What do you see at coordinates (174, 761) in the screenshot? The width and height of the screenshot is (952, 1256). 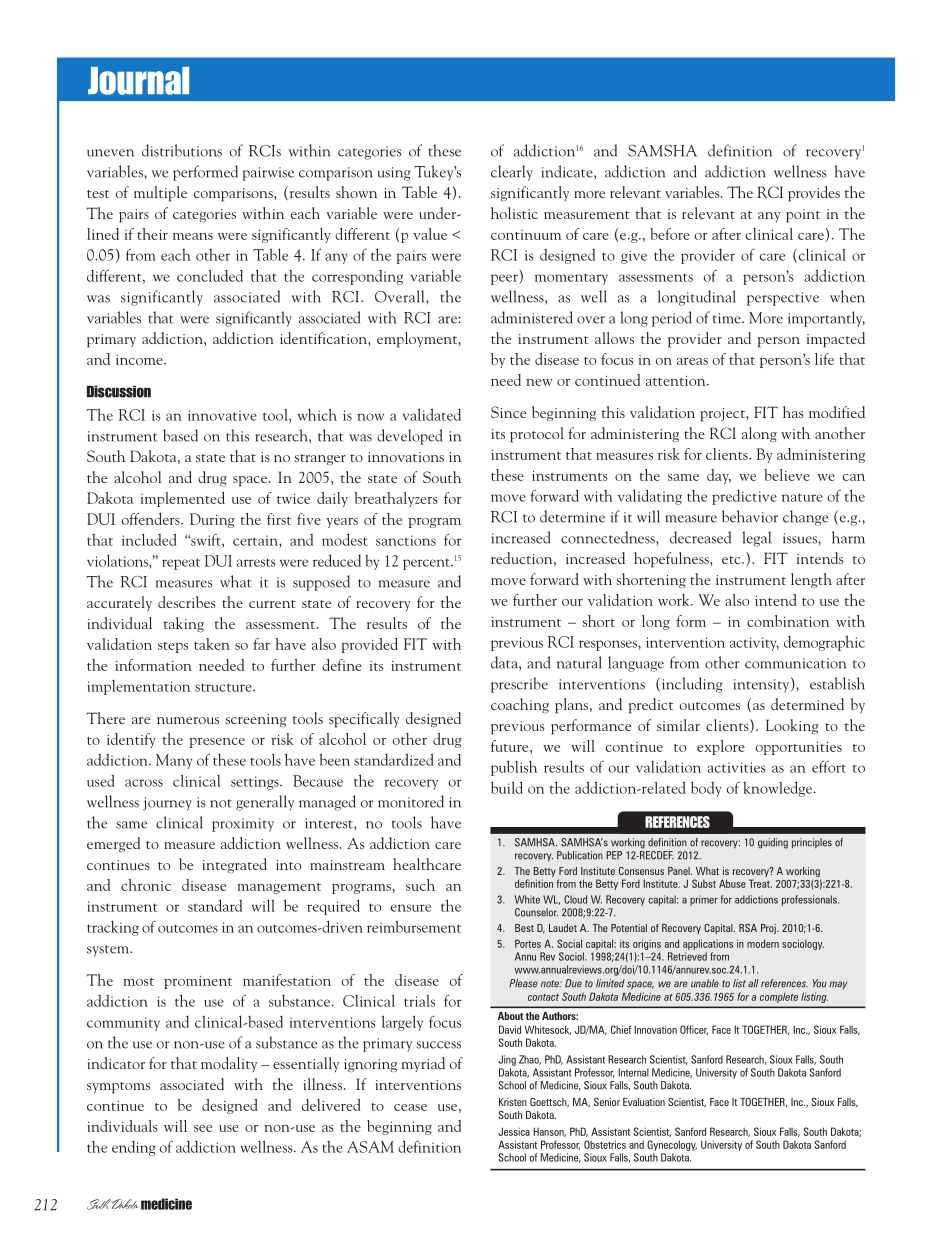 I see `Many` at bounding box center [174, 761].
